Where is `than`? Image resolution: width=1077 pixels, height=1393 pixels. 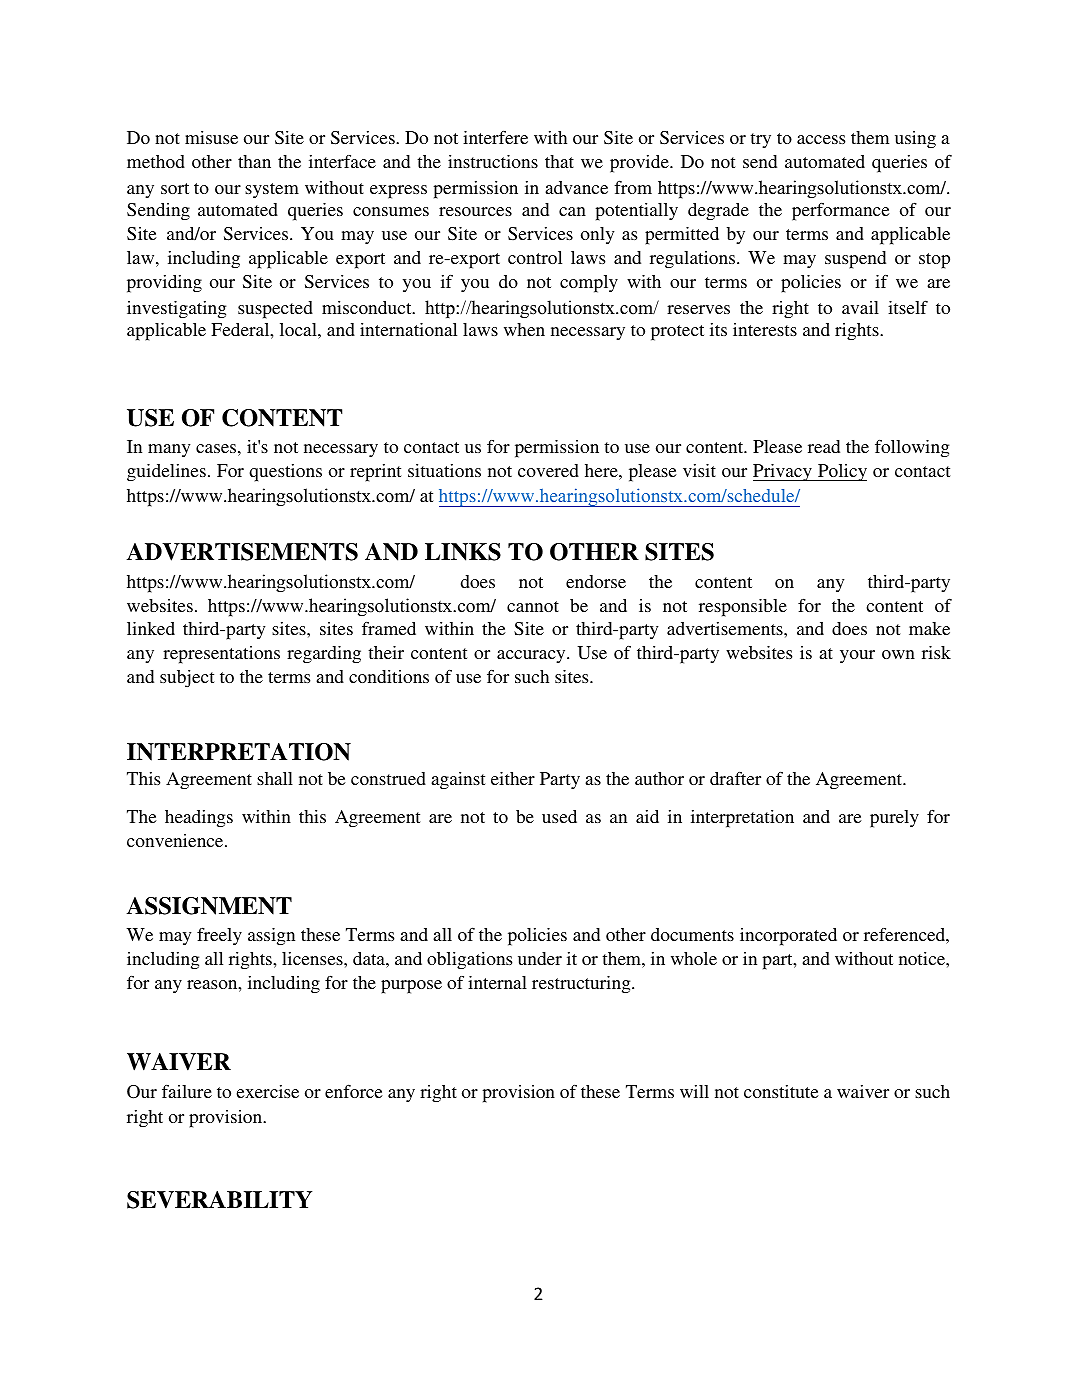 than is located at coordinates (254, 161).
